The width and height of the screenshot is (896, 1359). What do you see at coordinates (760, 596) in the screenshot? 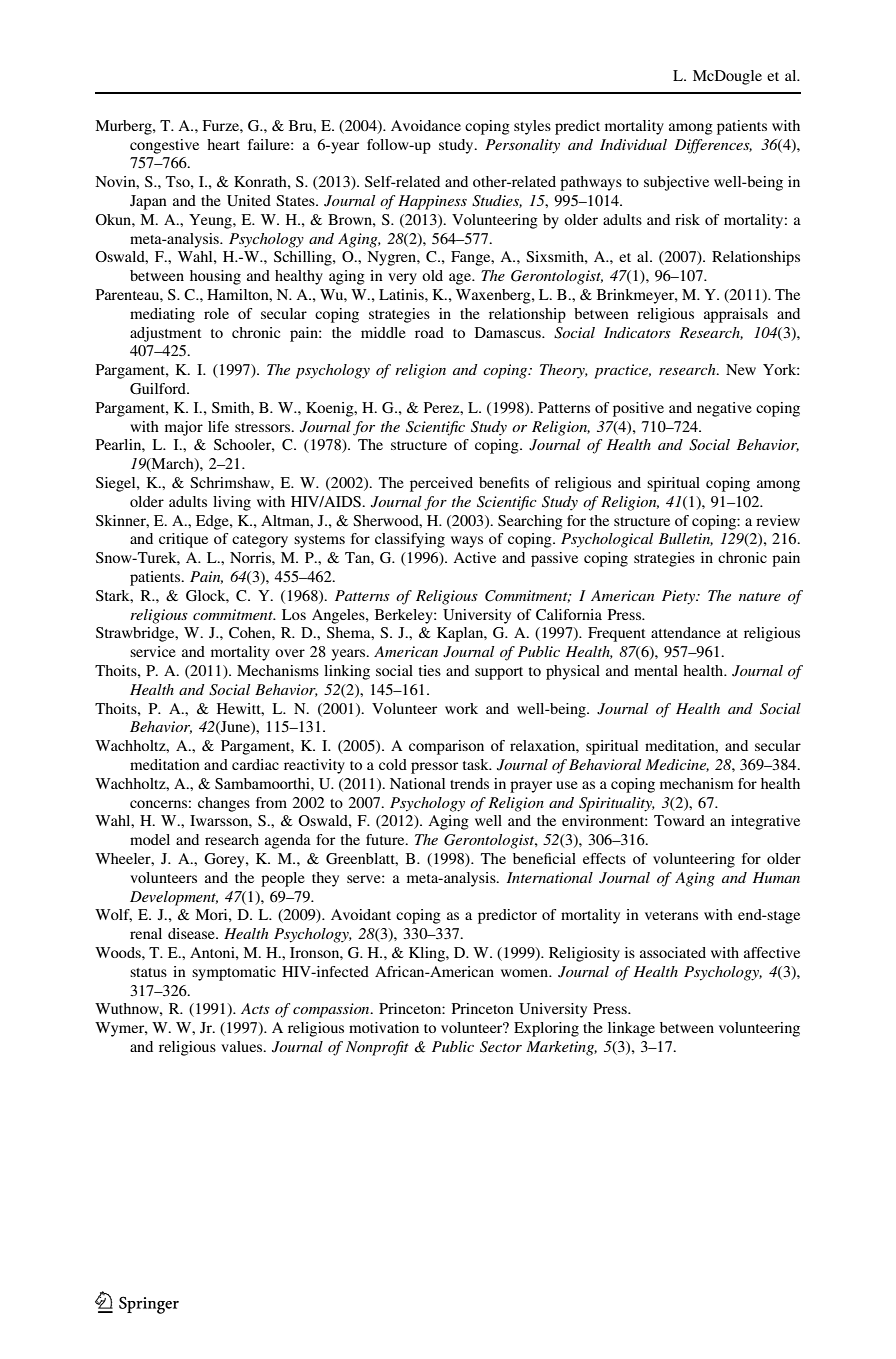
I see `nature` at bounding box center [760, 596].
